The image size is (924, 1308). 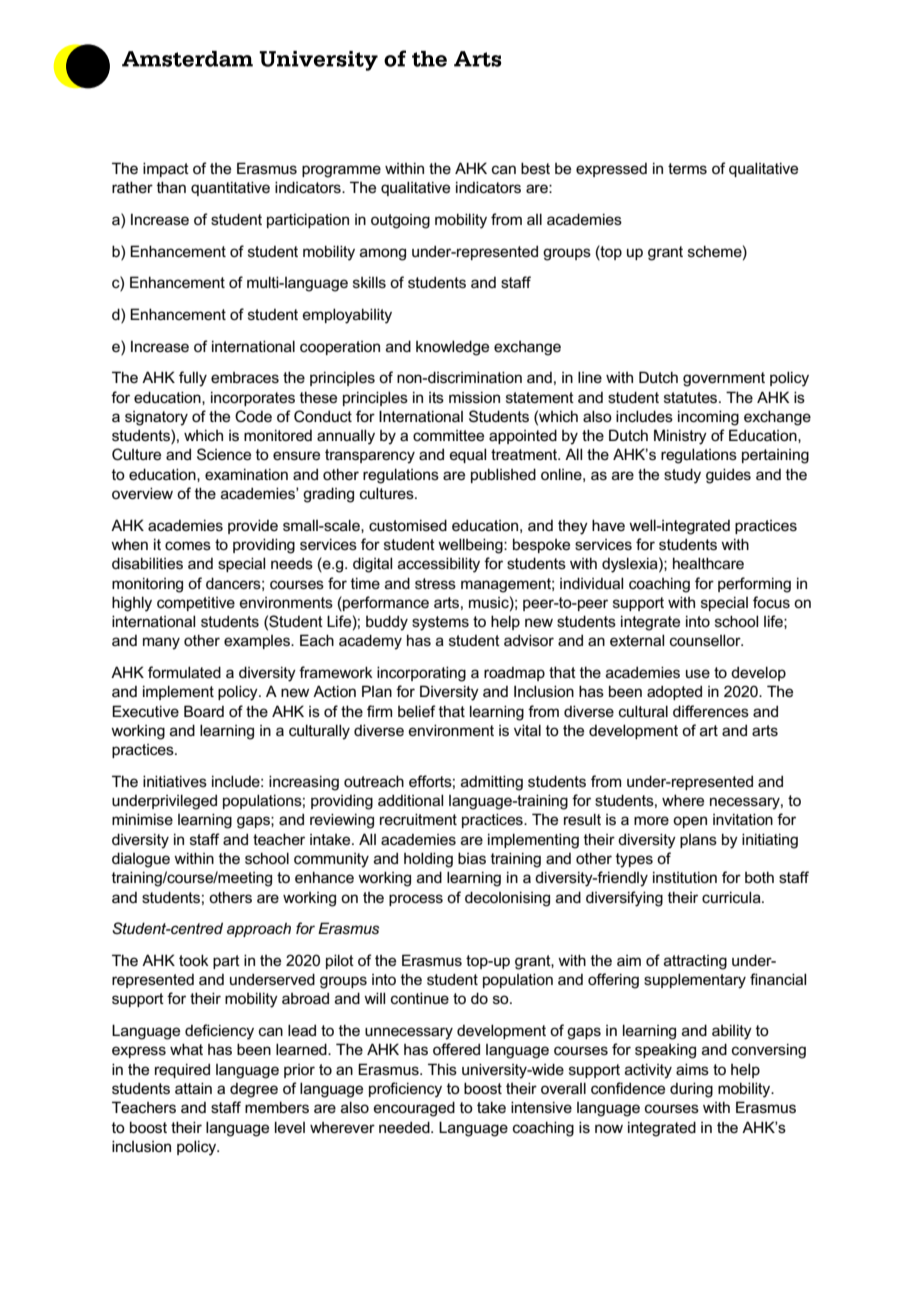 What do you see at coordinates (690, 822) in the document?
I see `open` at bounding box center [690, 822].
